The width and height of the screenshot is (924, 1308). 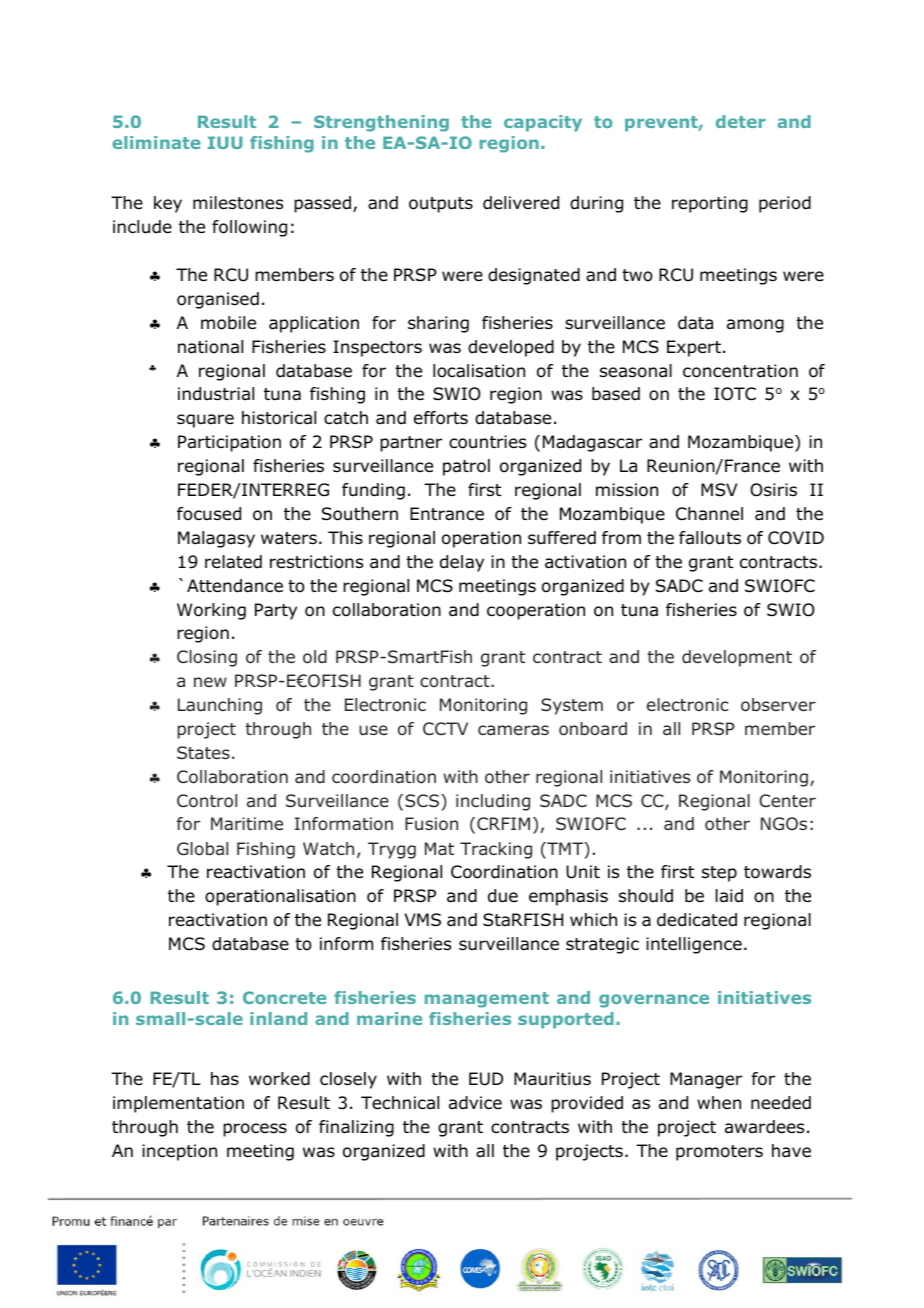 I want to click on localisation, so click(x=479, y=371).
